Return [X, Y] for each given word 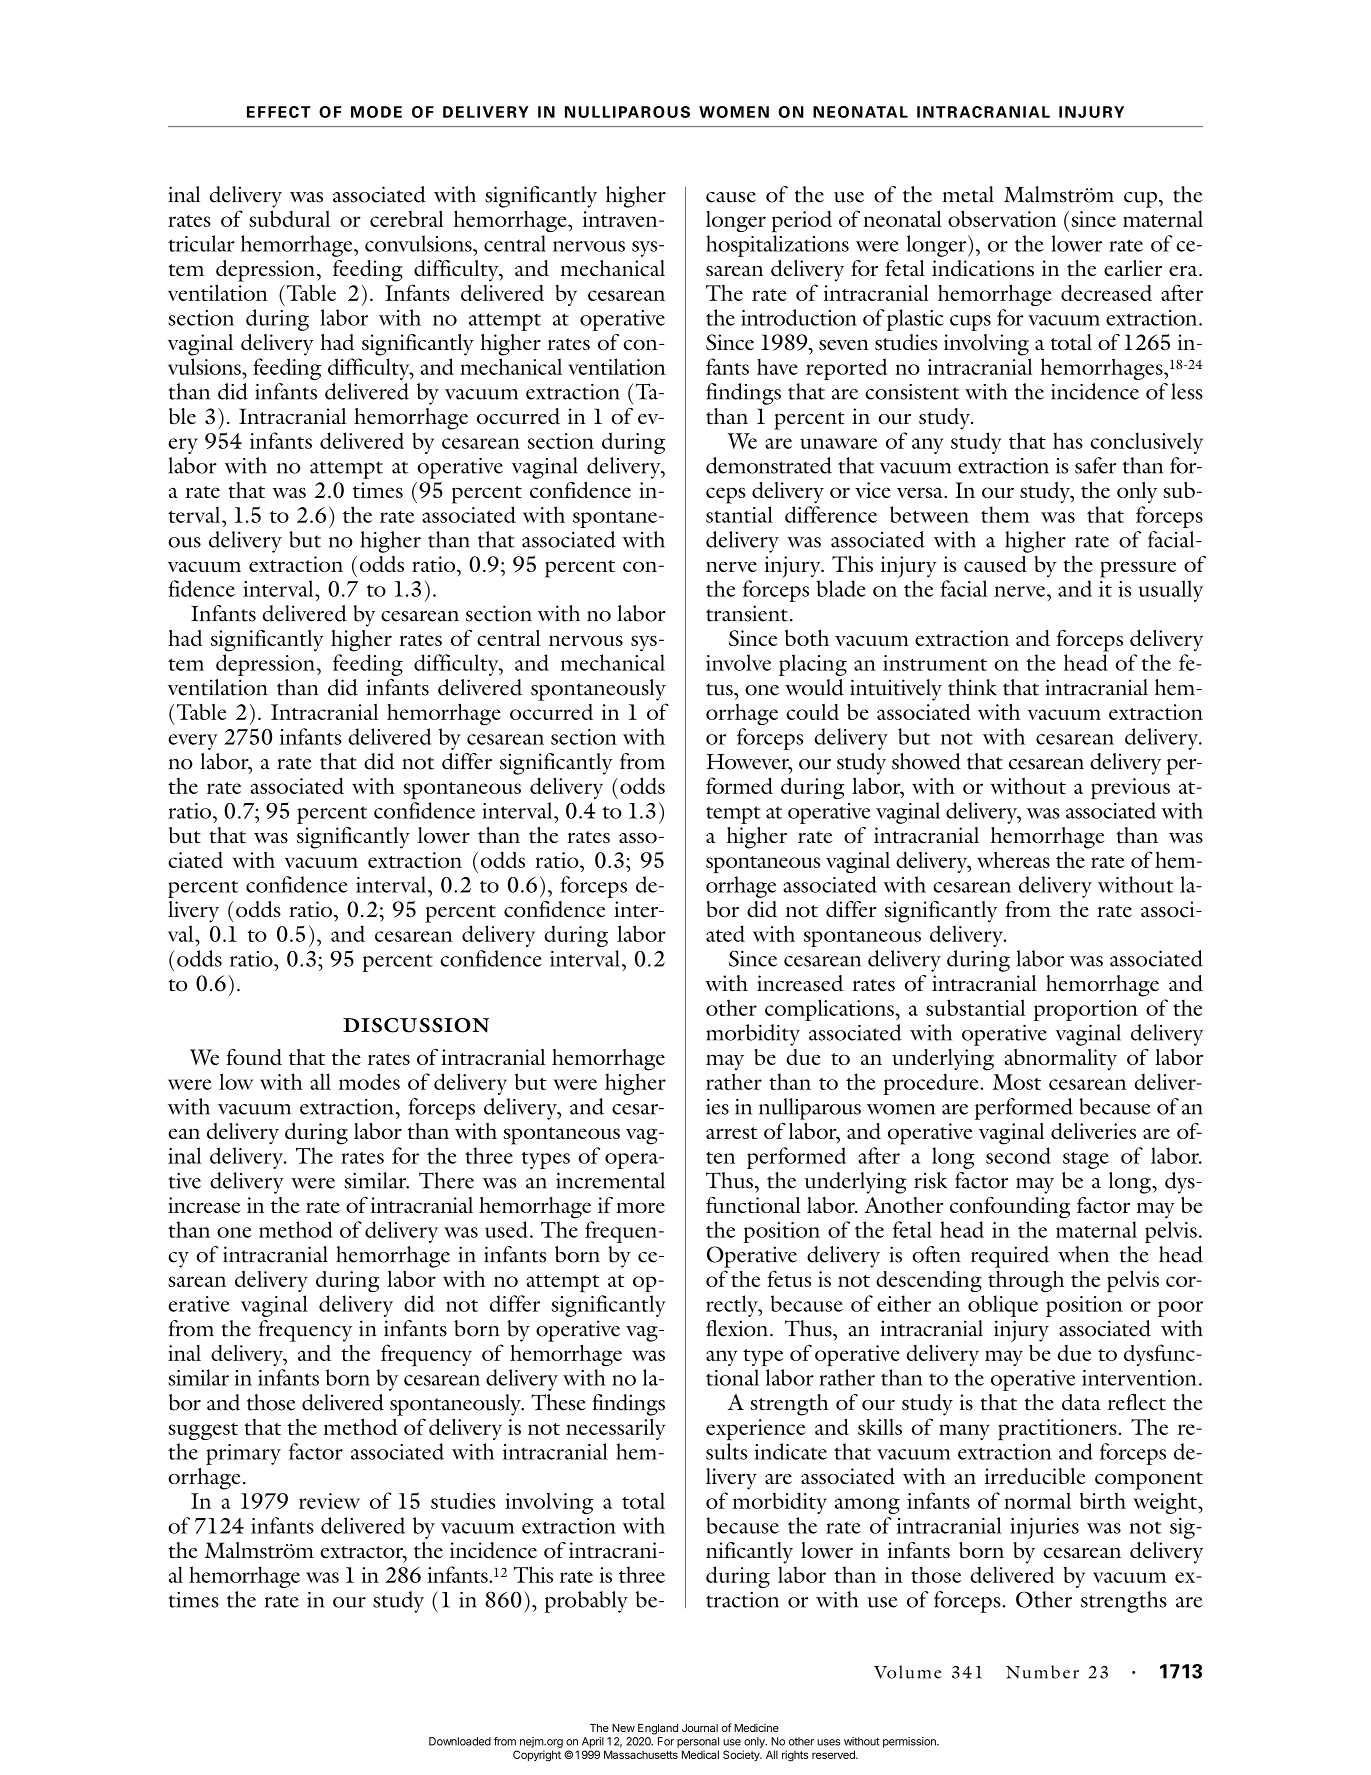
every [193, 742]
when [1083, 1254]
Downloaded [460, 1741]
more [640, 1207]
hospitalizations [777, 246]
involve [738, 662]
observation [1002, 218]
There [446, 1180]
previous [1130, 788]
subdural [289, 218]
